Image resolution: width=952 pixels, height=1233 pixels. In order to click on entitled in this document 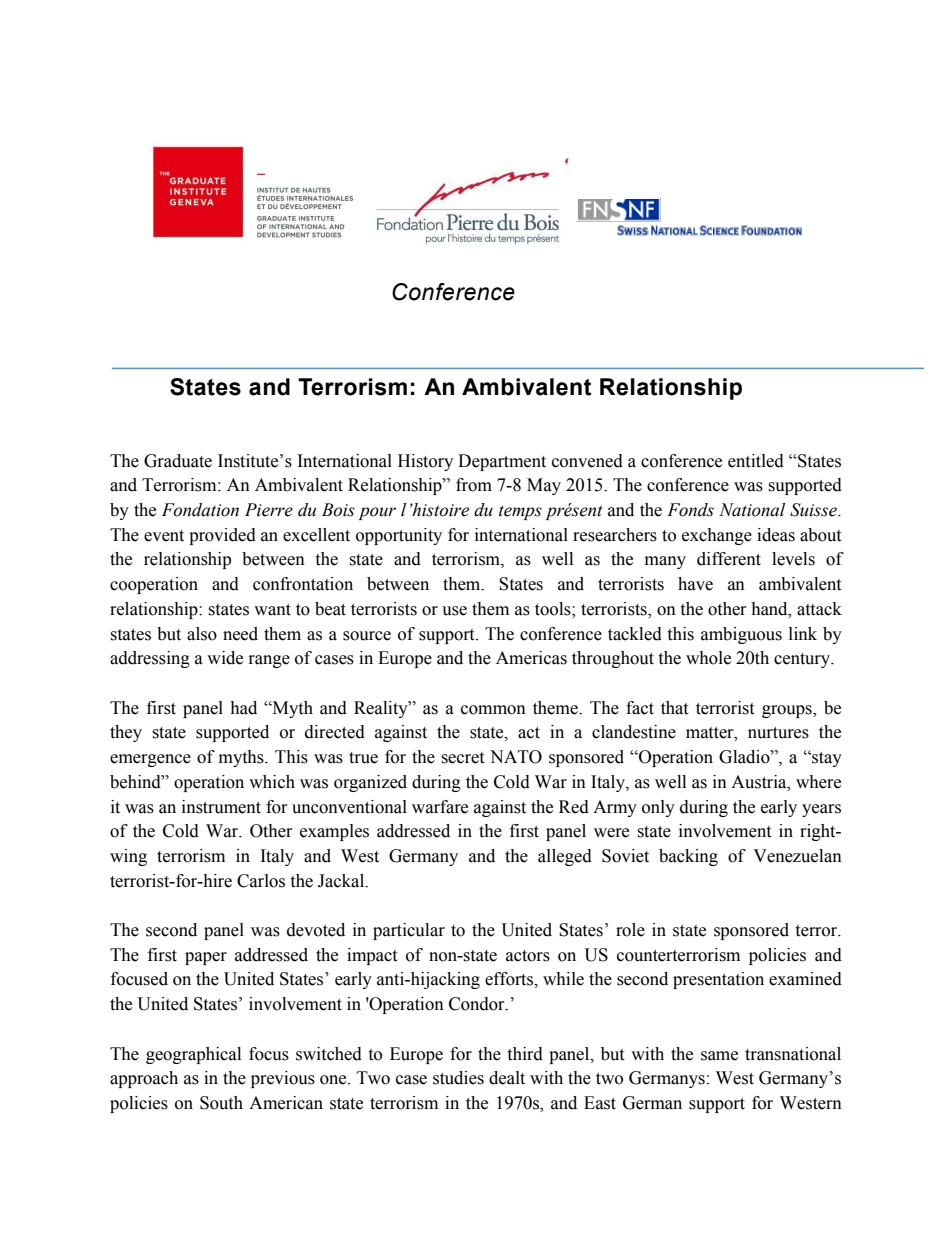, I will do `click(756, 461)`.
